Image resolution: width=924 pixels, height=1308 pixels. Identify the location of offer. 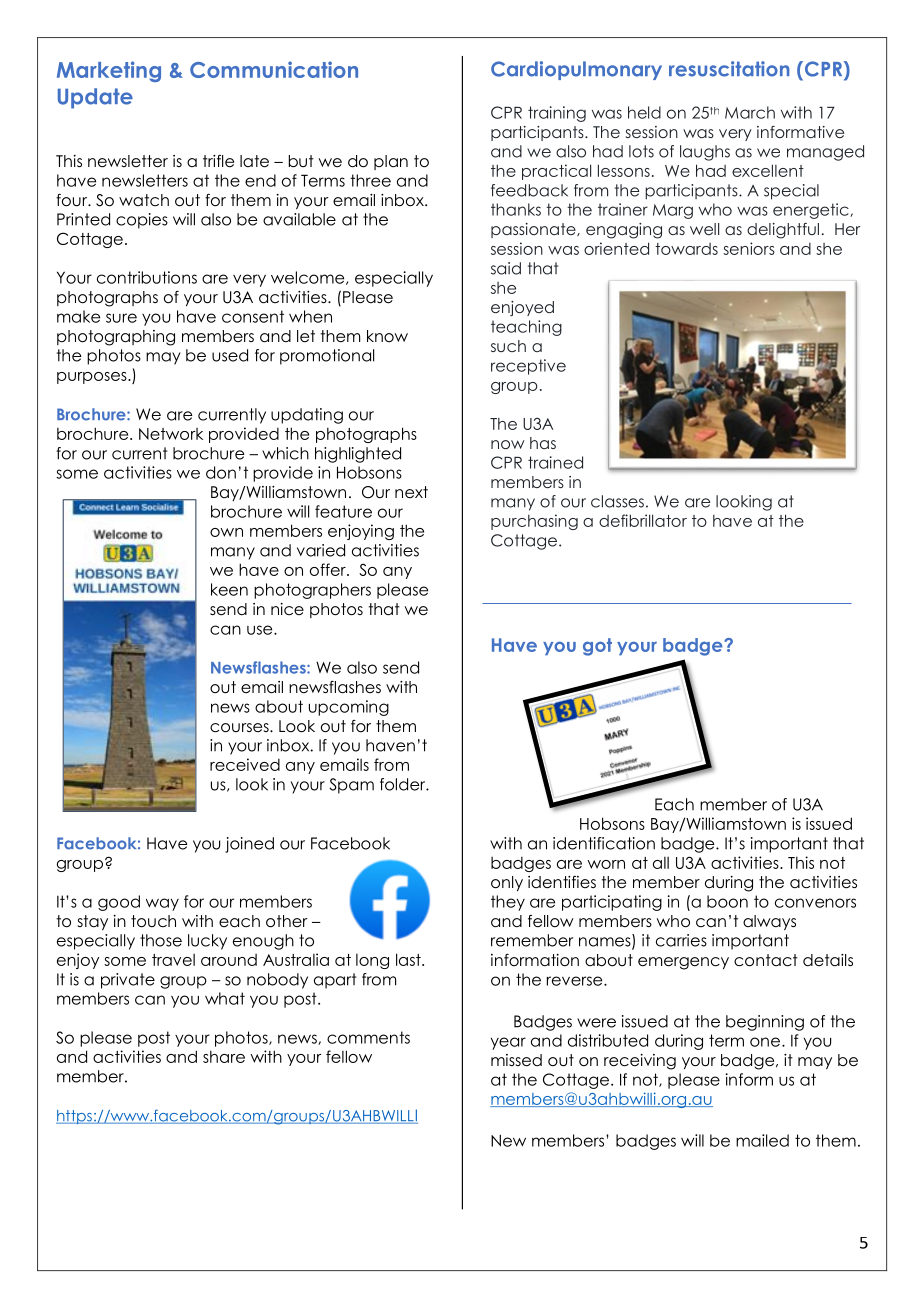
(329, 569).
